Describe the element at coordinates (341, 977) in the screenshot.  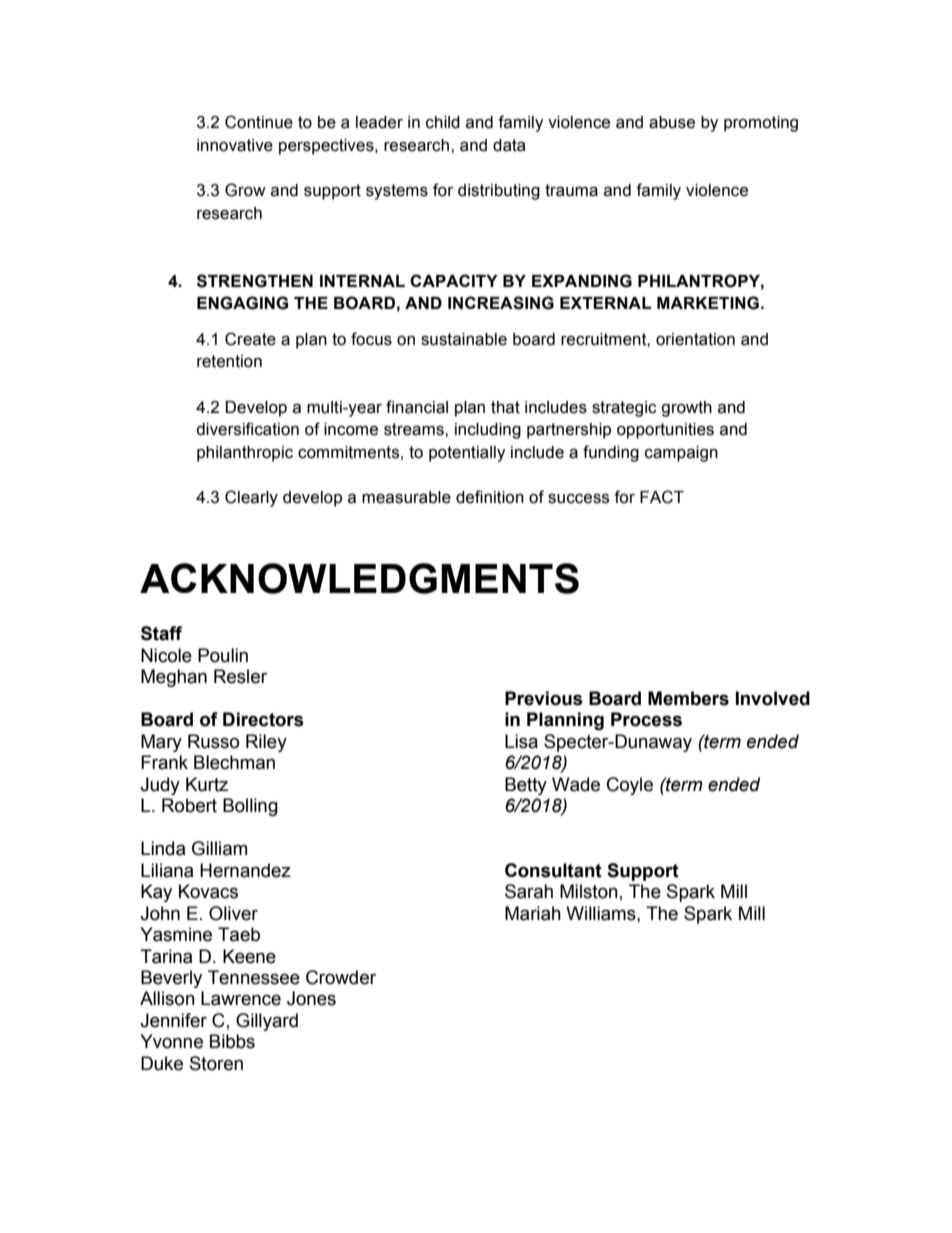
I see `Crowder` at that location.
